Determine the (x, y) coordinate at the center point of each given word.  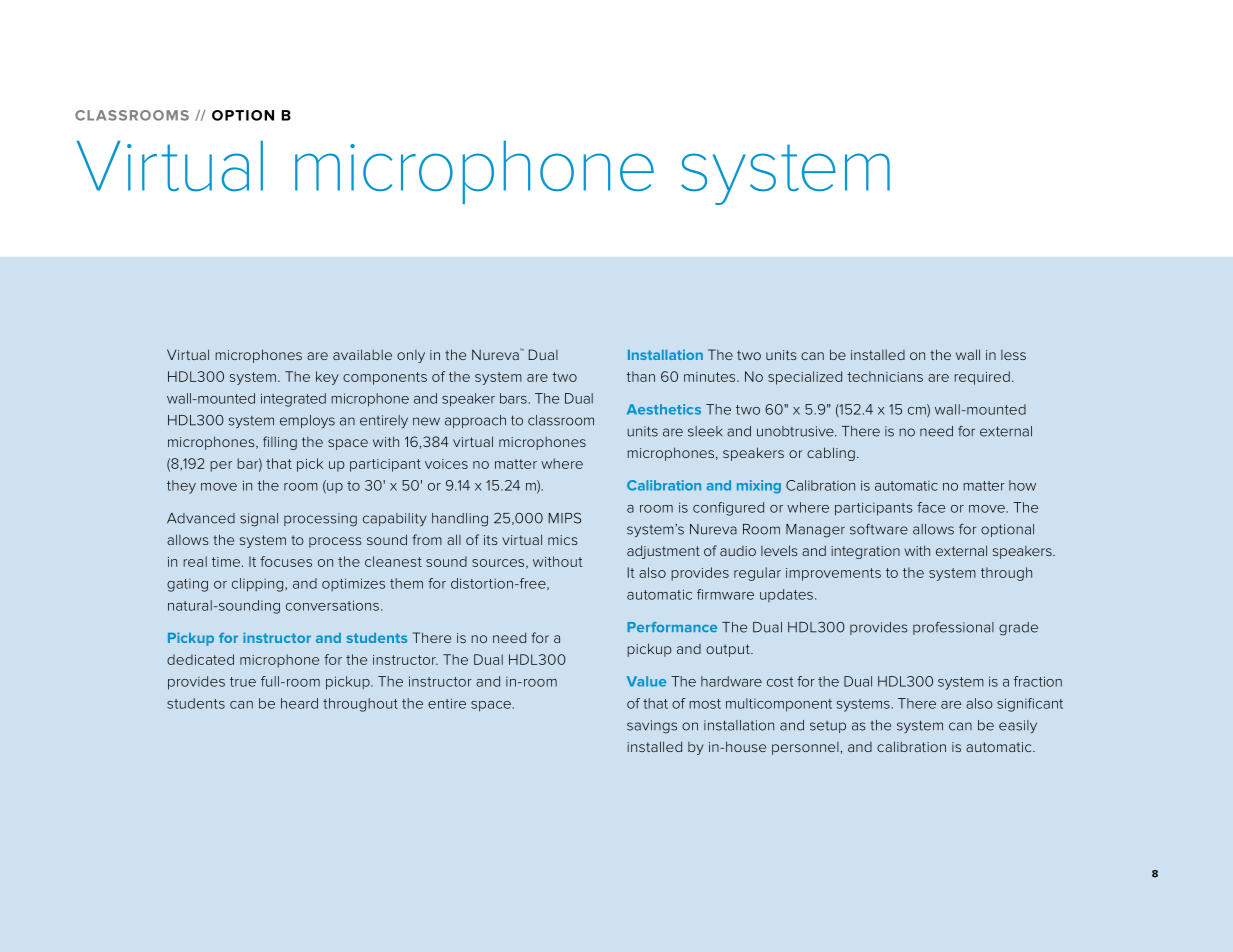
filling (280, 443)
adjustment (663, 552)
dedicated (200, 659)
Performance (672, 627)
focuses (286, 561)
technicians (885, 376)
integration (865, 552)
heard (299, 703)
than (640, 376)
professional (953, 628)
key (327, 378)
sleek (705, 431)
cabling (831, 454)
